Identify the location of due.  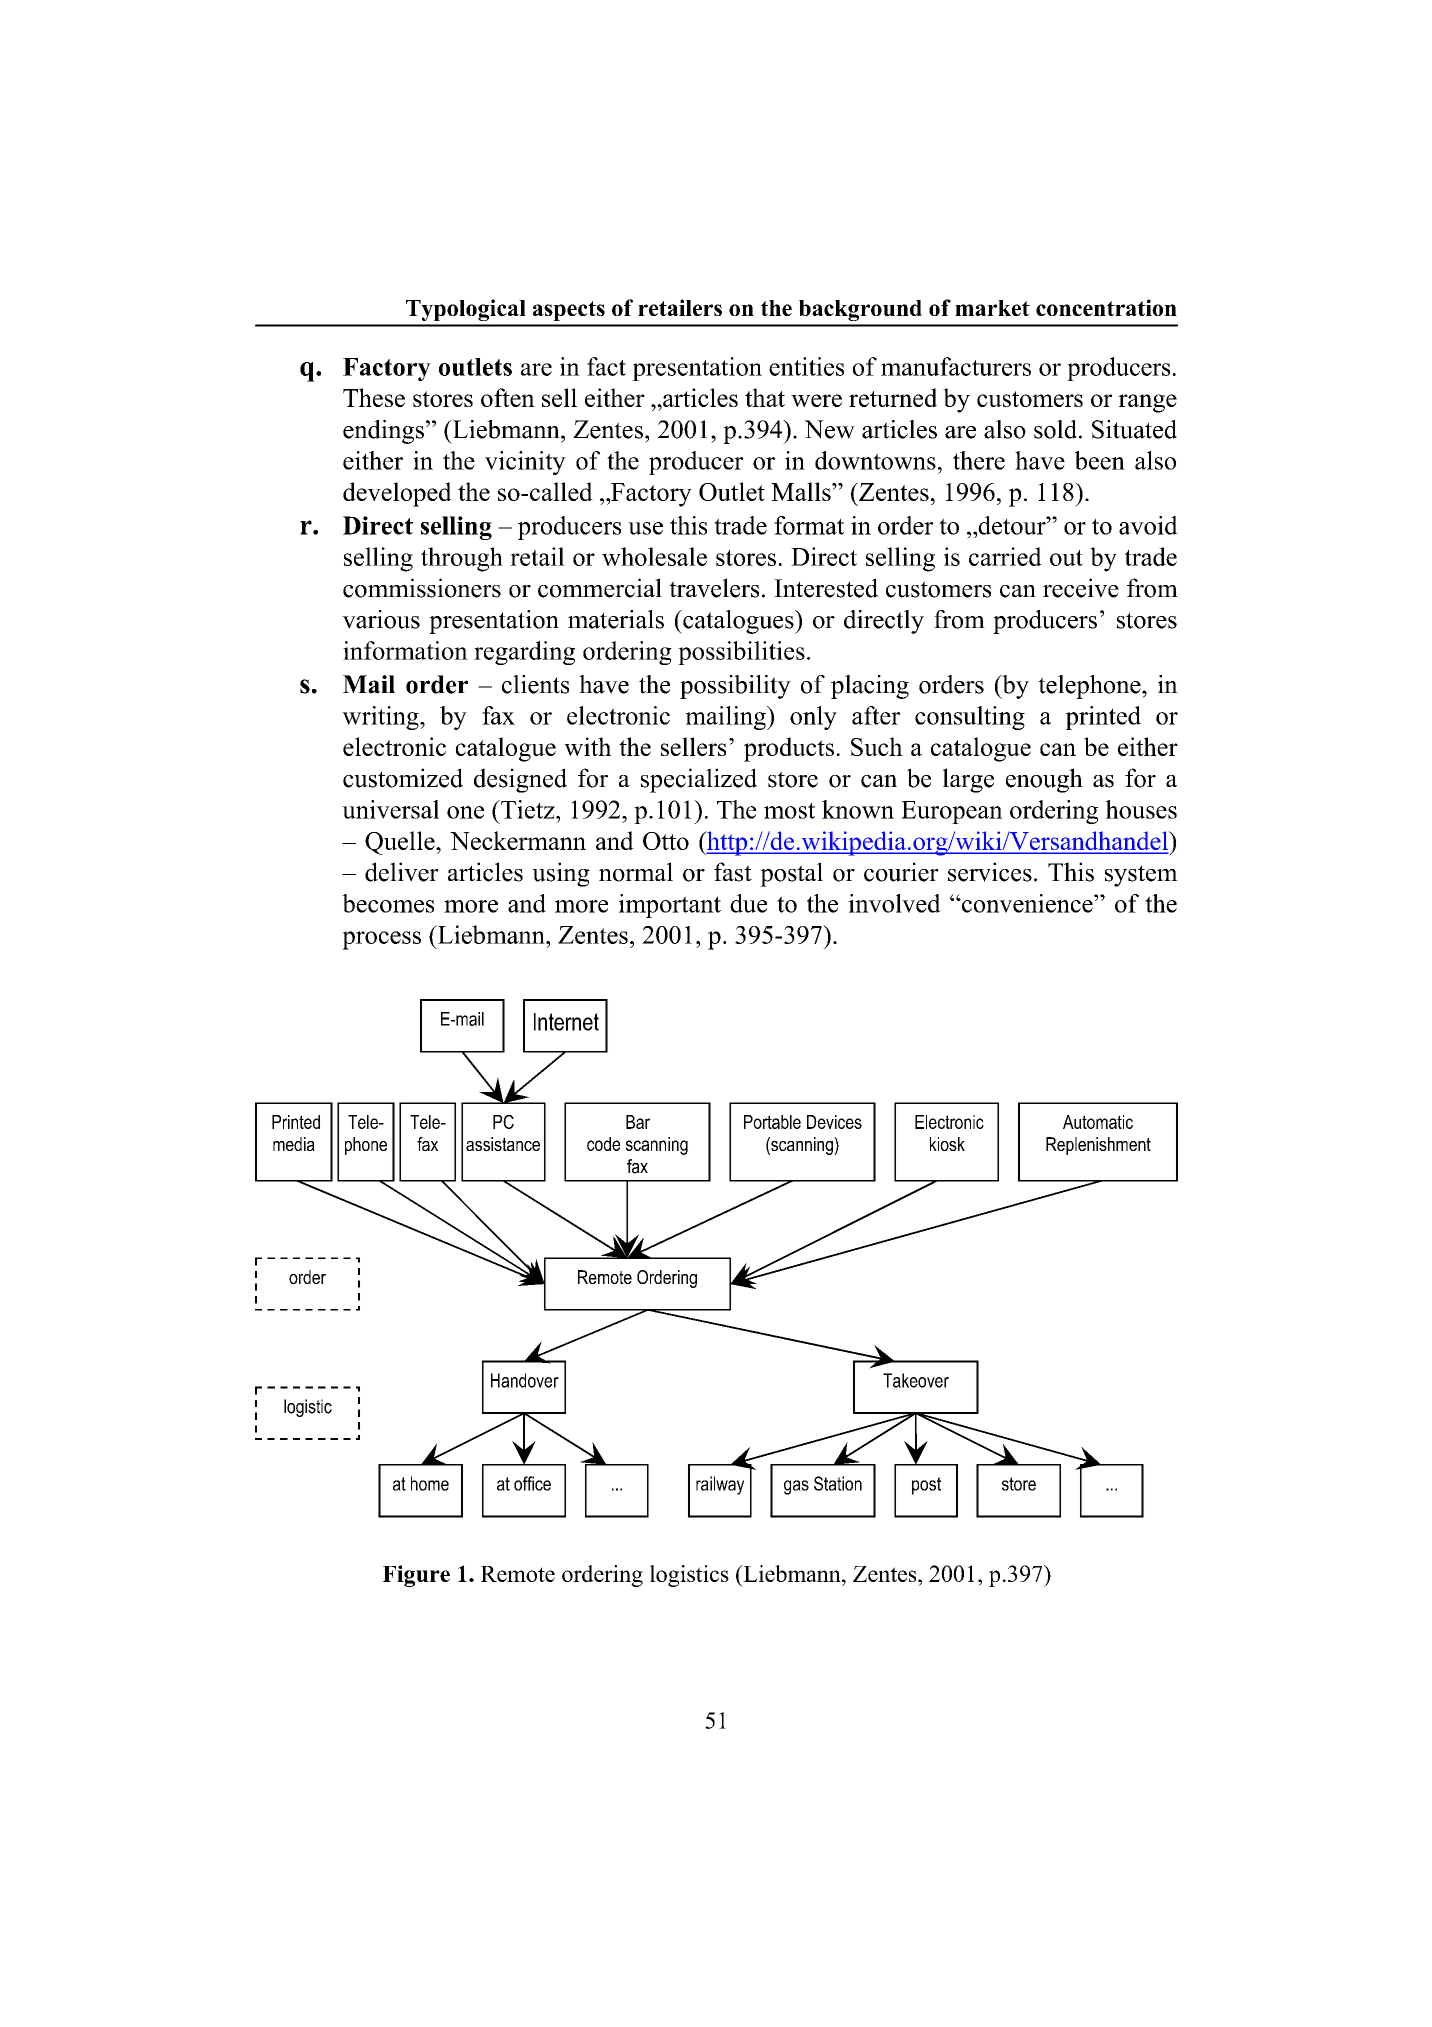
(748, 903).
